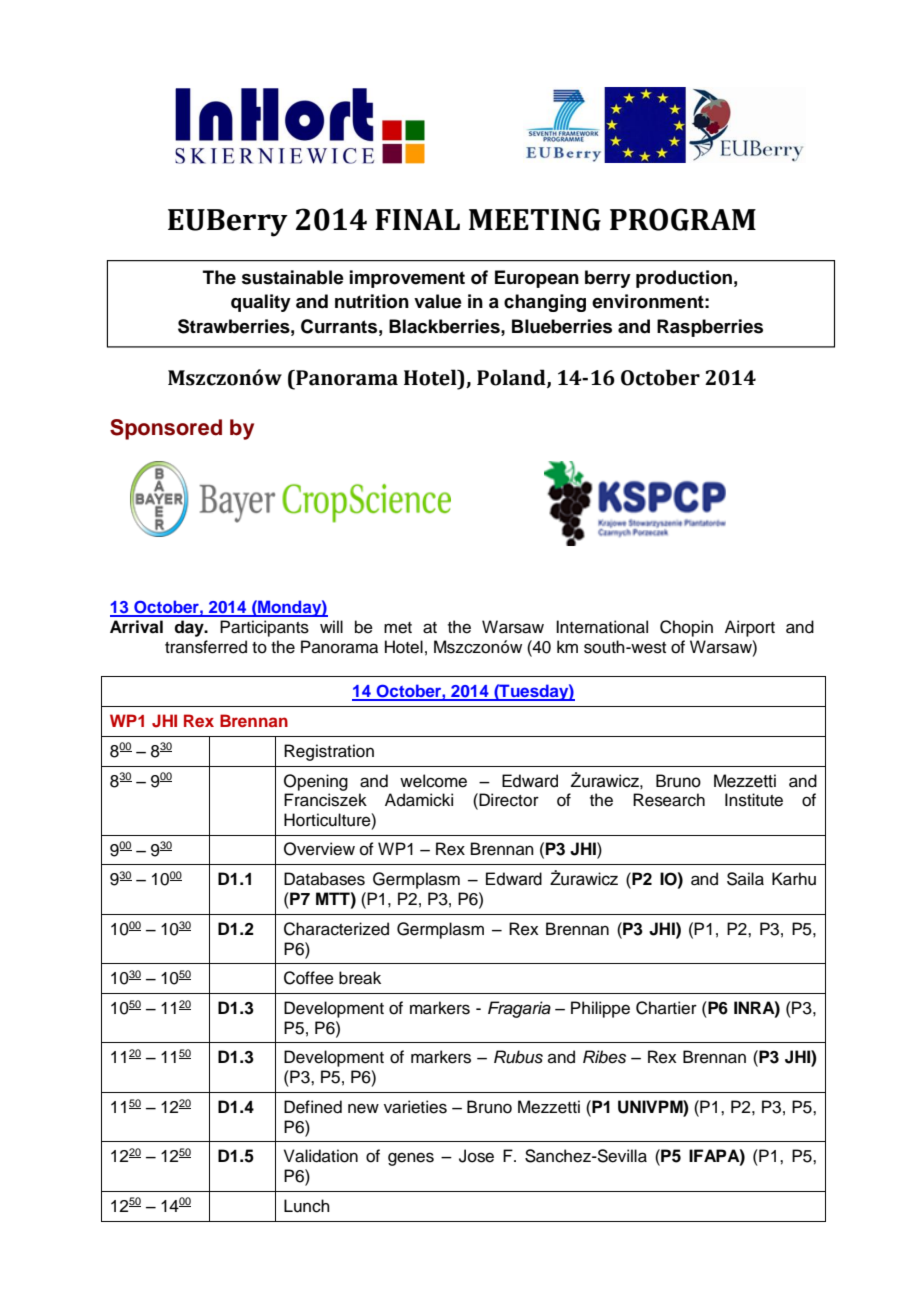 Image resolution: width=924 pixels, height=1308 pixels. Describe the element at coordinates (433, 781) in the screenshot. I see `welcome` at that location.
